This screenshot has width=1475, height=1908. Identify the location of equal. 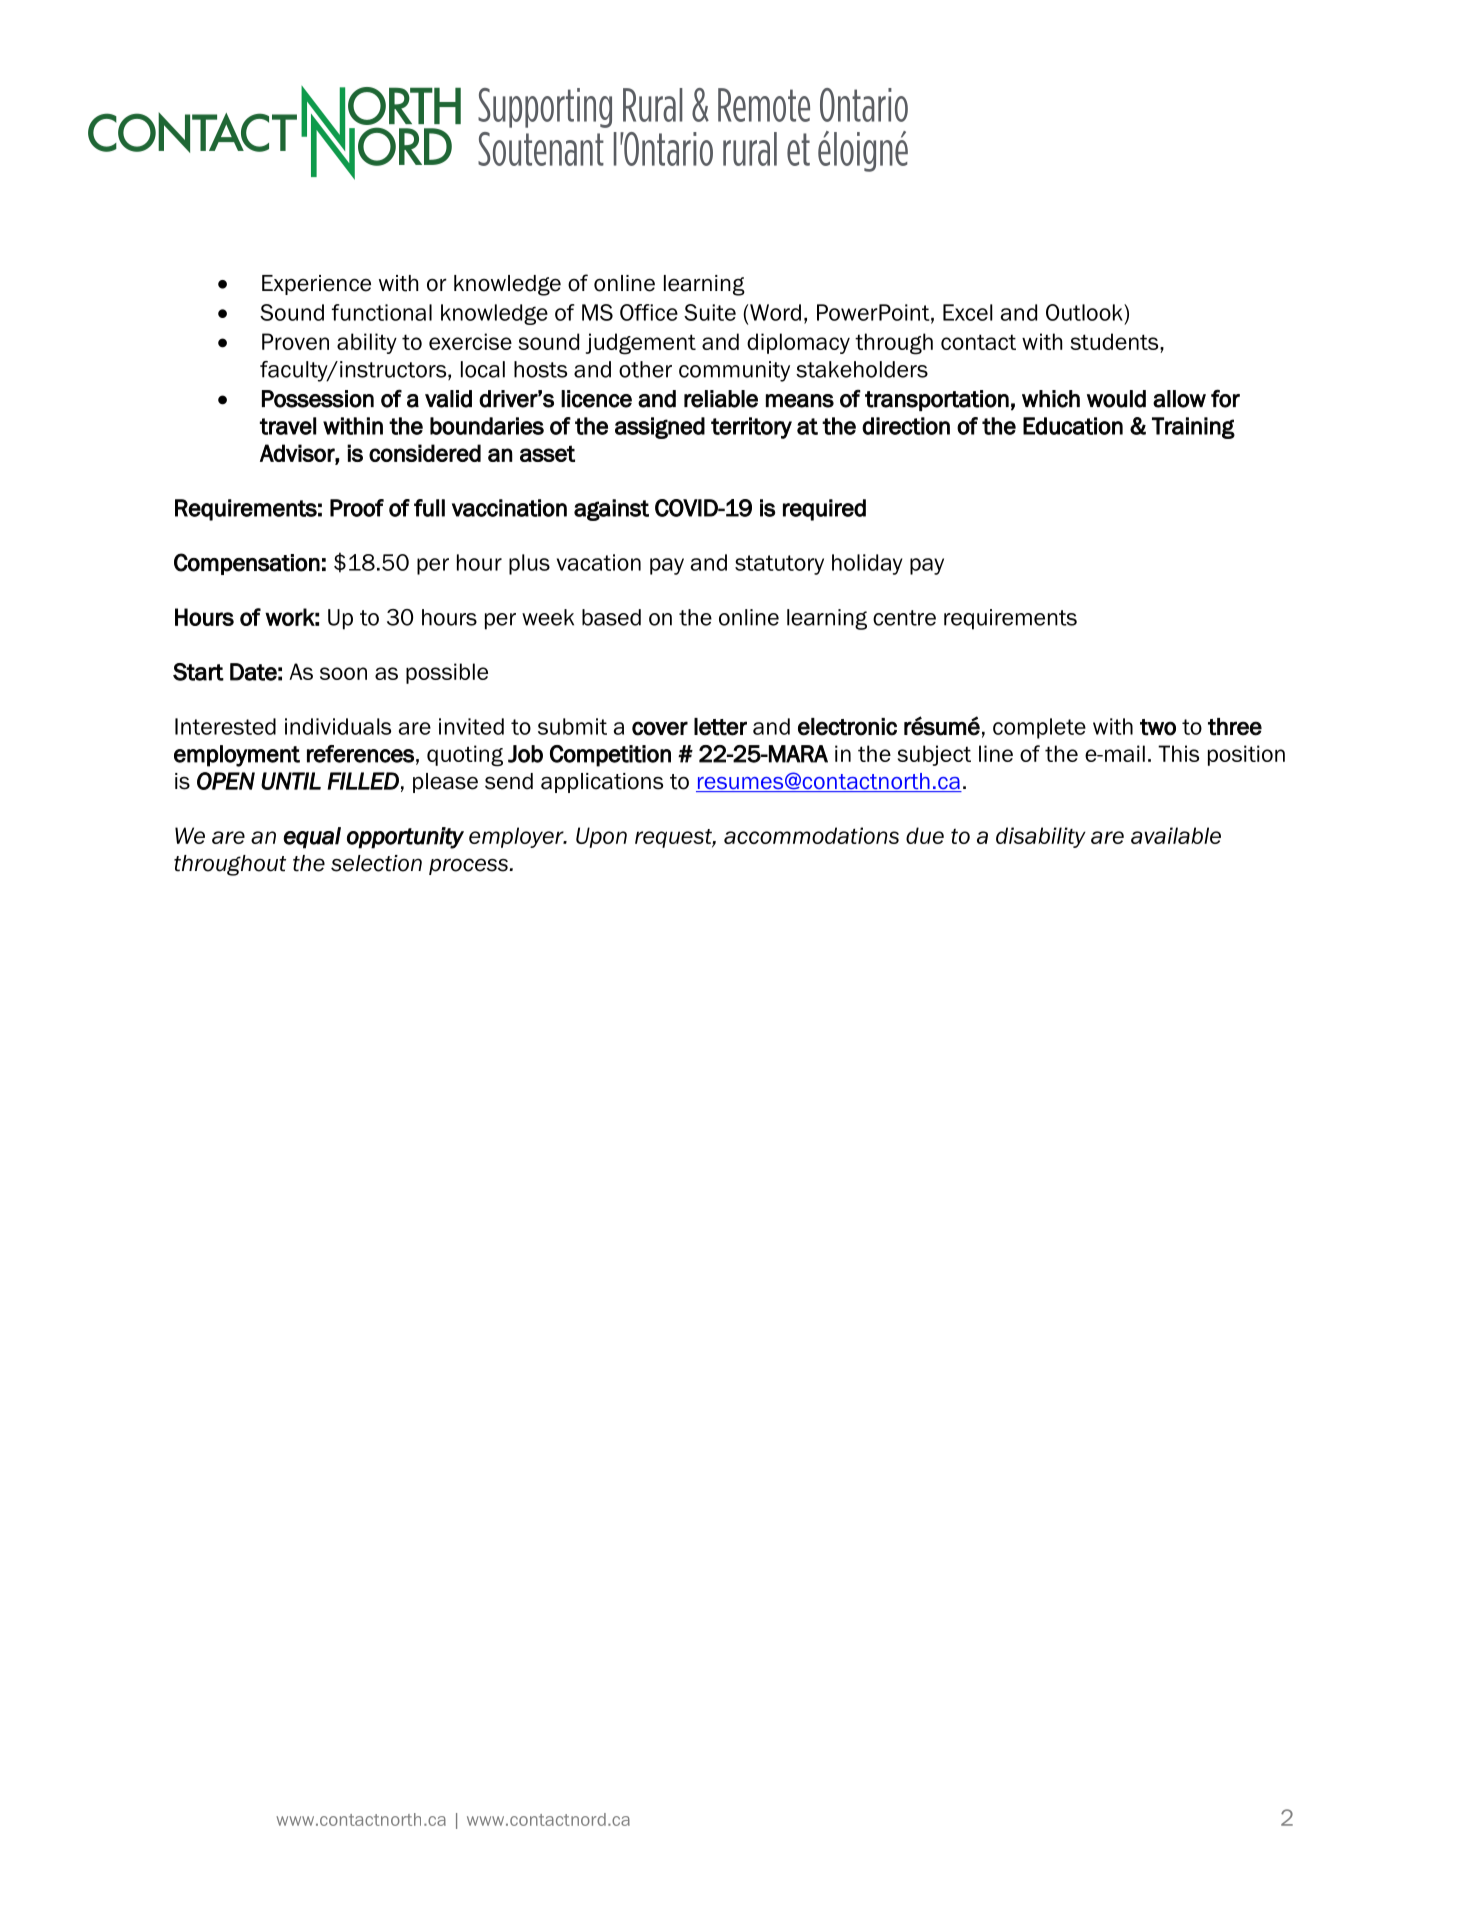
(312, 838).
